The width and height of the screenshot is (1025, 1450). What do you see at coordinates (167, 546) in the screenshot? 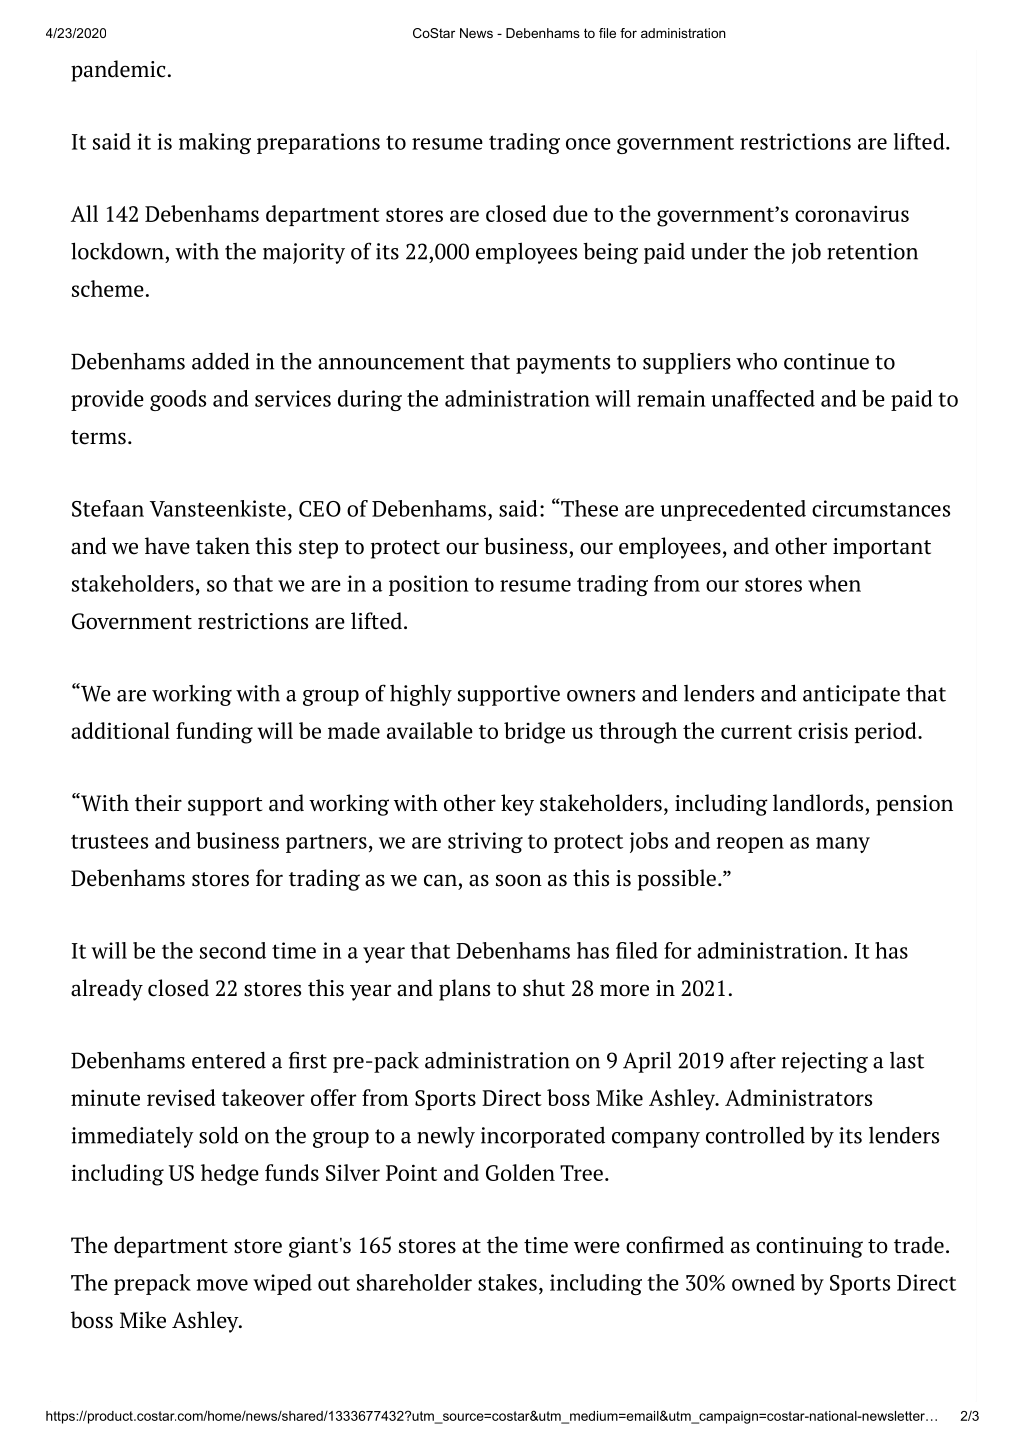
I see `have` at bounding box center [167, 546].
